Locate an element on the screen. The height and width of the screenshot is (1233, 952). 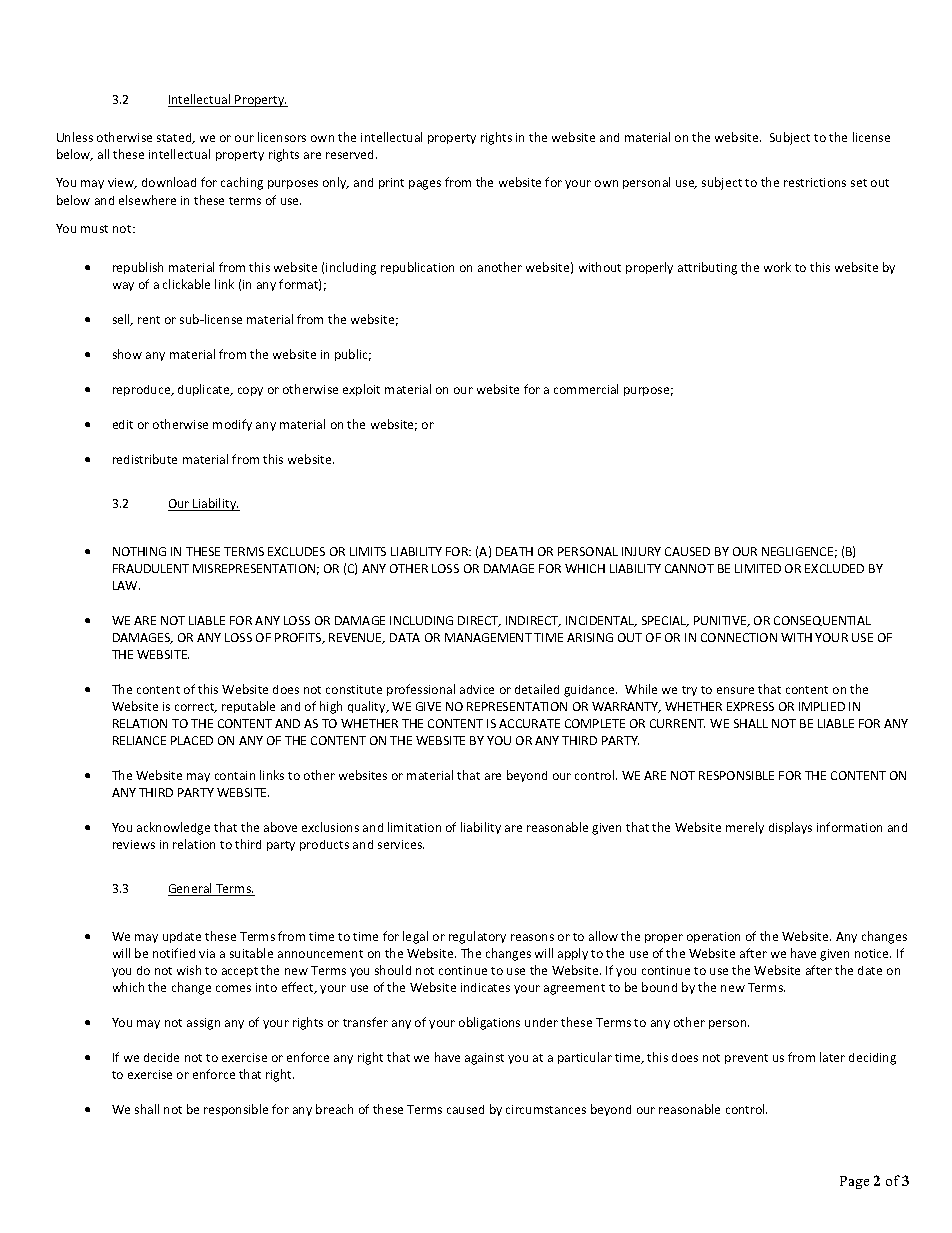
restrictions is located at coordinates (815, 182).
